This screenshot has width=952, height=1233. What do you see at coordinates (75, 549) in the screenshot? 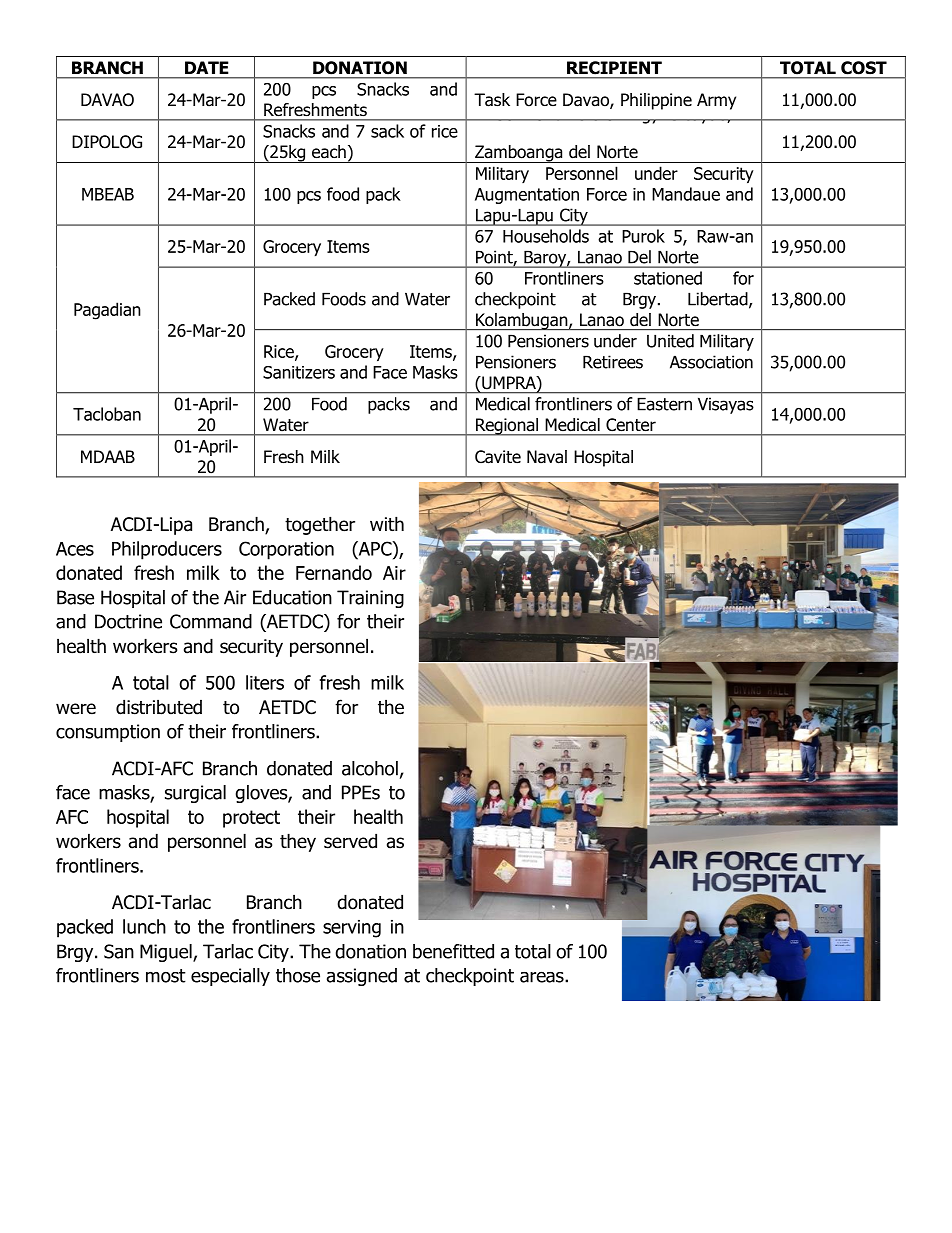
I see `Aces` at bounding box center [75, 549].
